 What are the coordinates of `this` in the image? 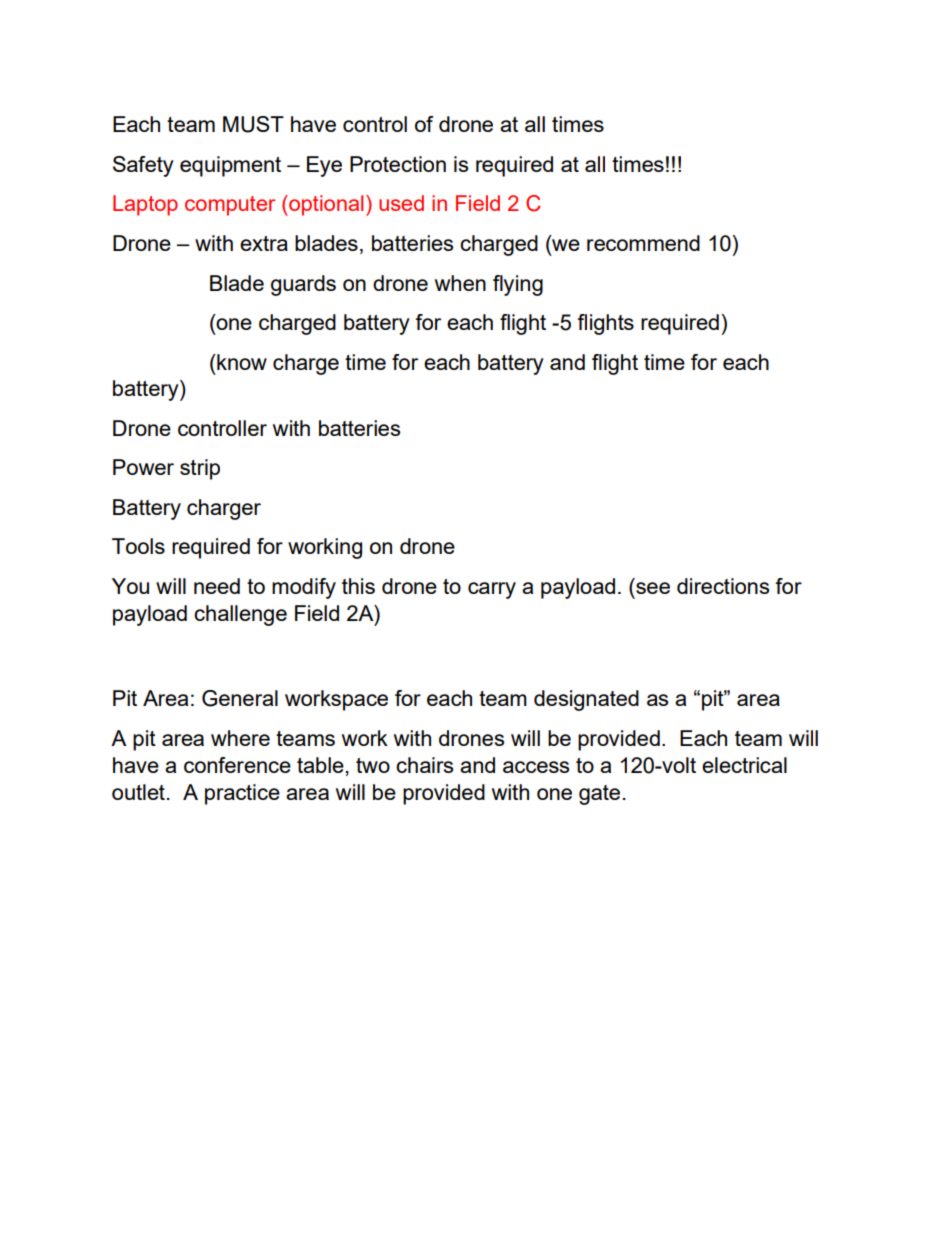 It's located at (358, 586).
